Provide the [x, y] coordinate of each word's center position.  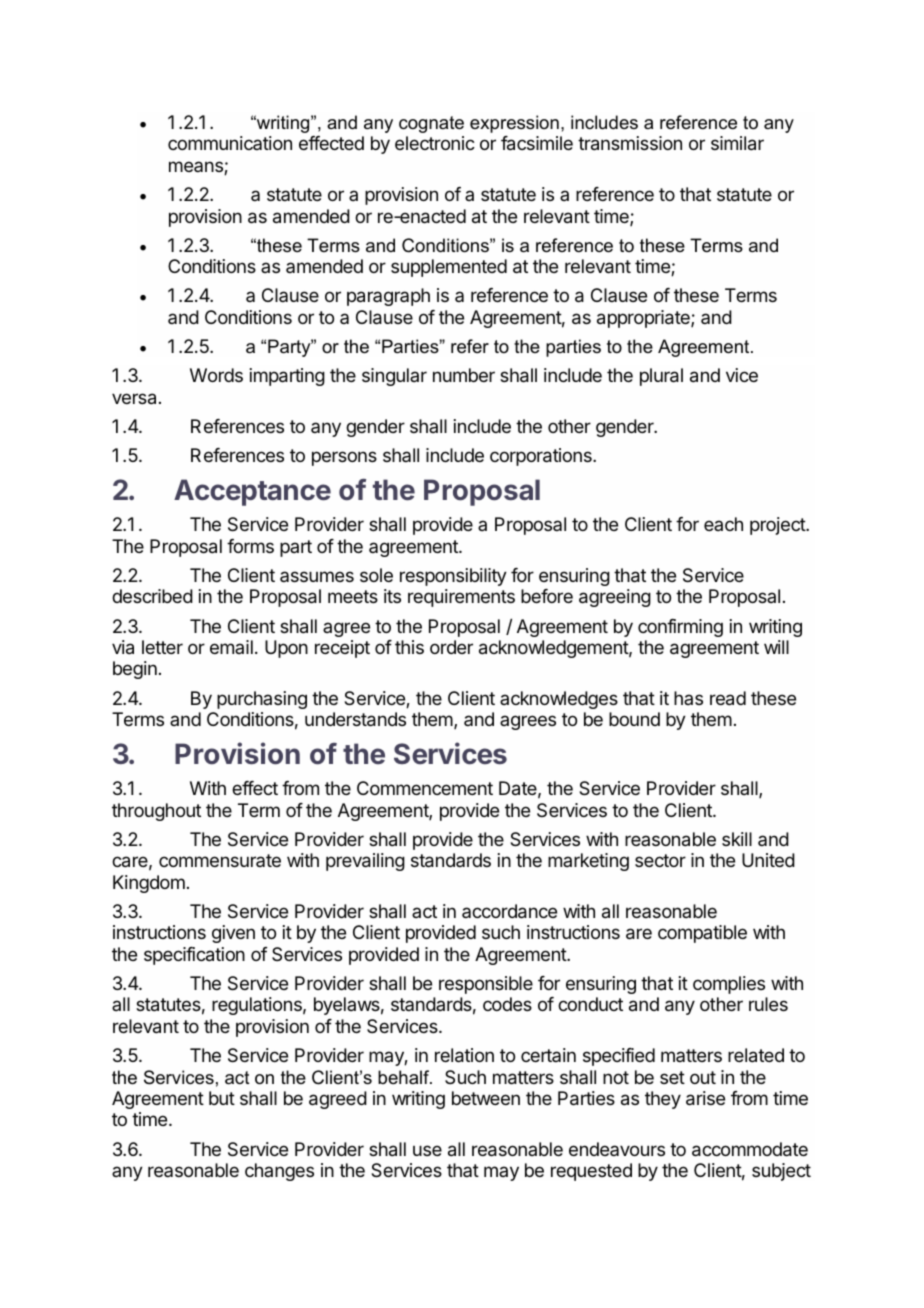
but [222, 1098]
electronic [435, 143]
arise [705, 1098]
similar [737, 143]
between [486, 1098]
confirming [680, 628]
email [231, 647]
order [451, 647]
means [197, 168]
